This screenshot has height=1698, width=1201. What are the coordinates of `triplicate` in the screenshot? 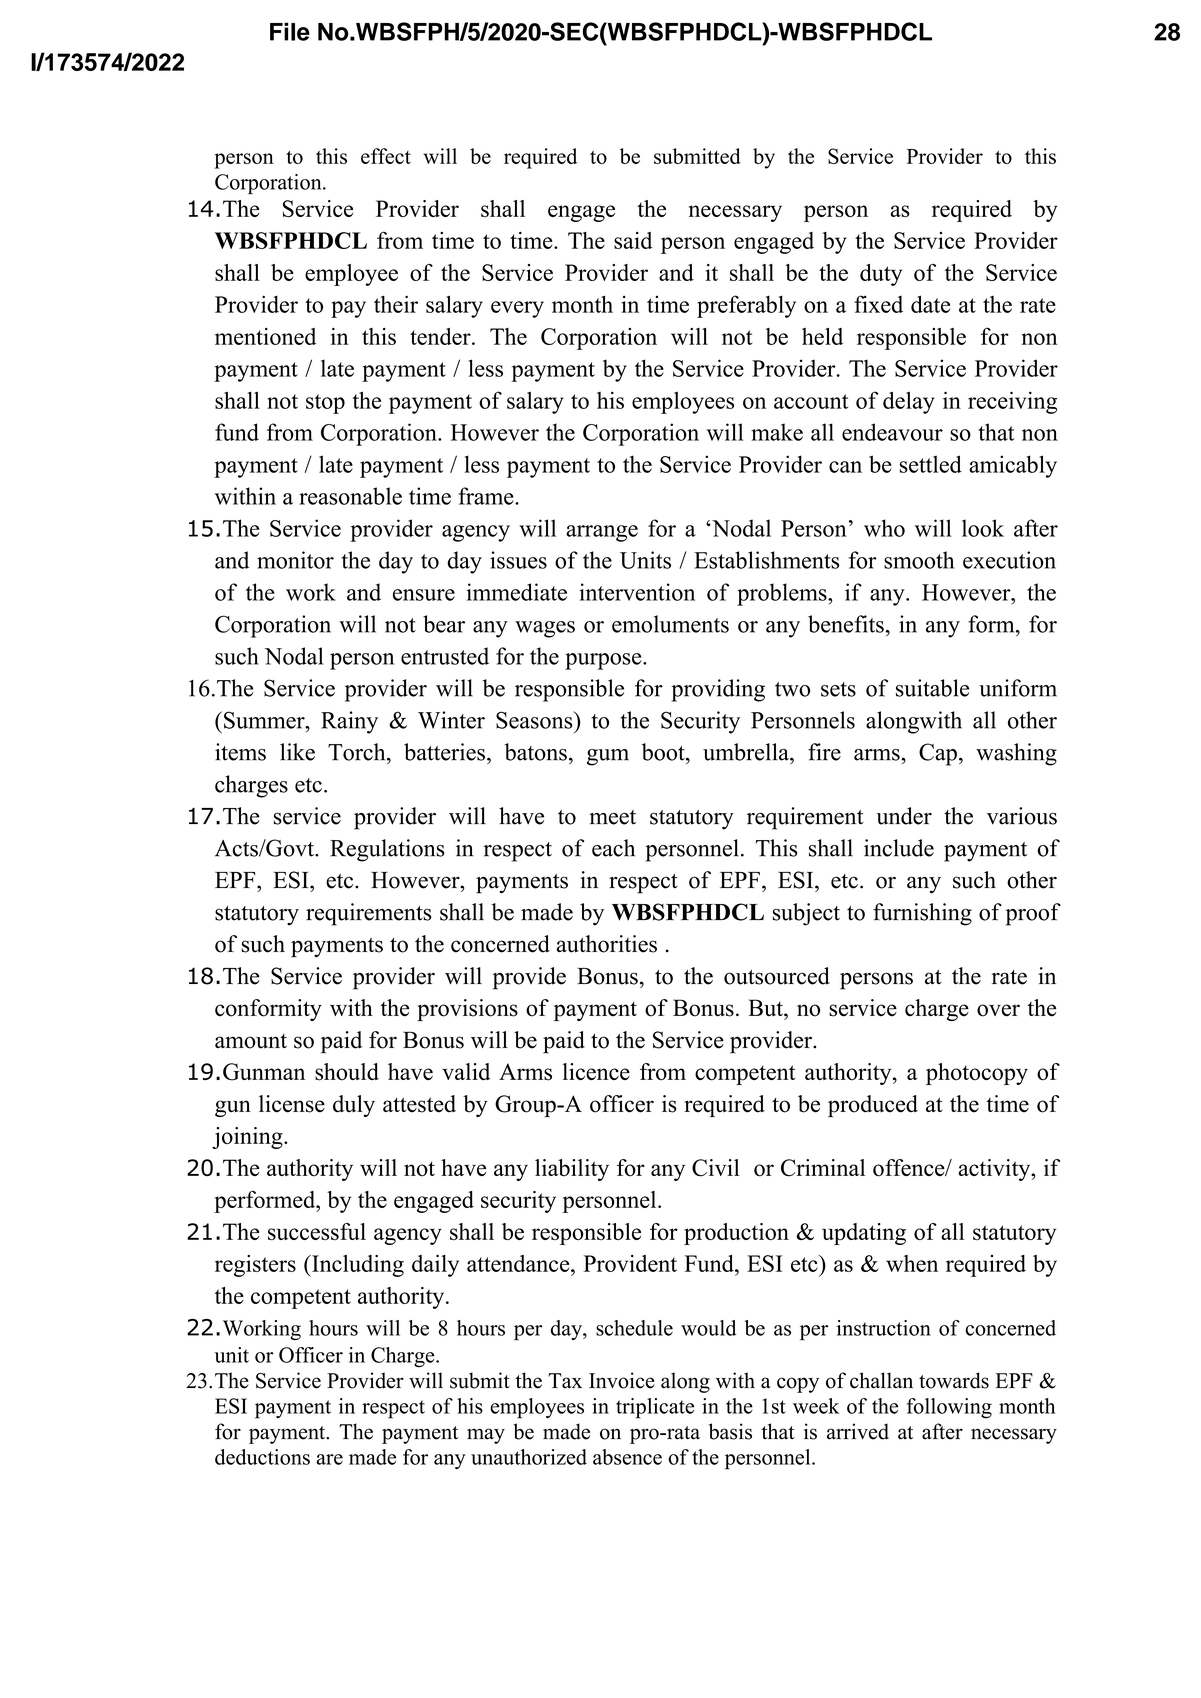 It's located at (655, 1408).
